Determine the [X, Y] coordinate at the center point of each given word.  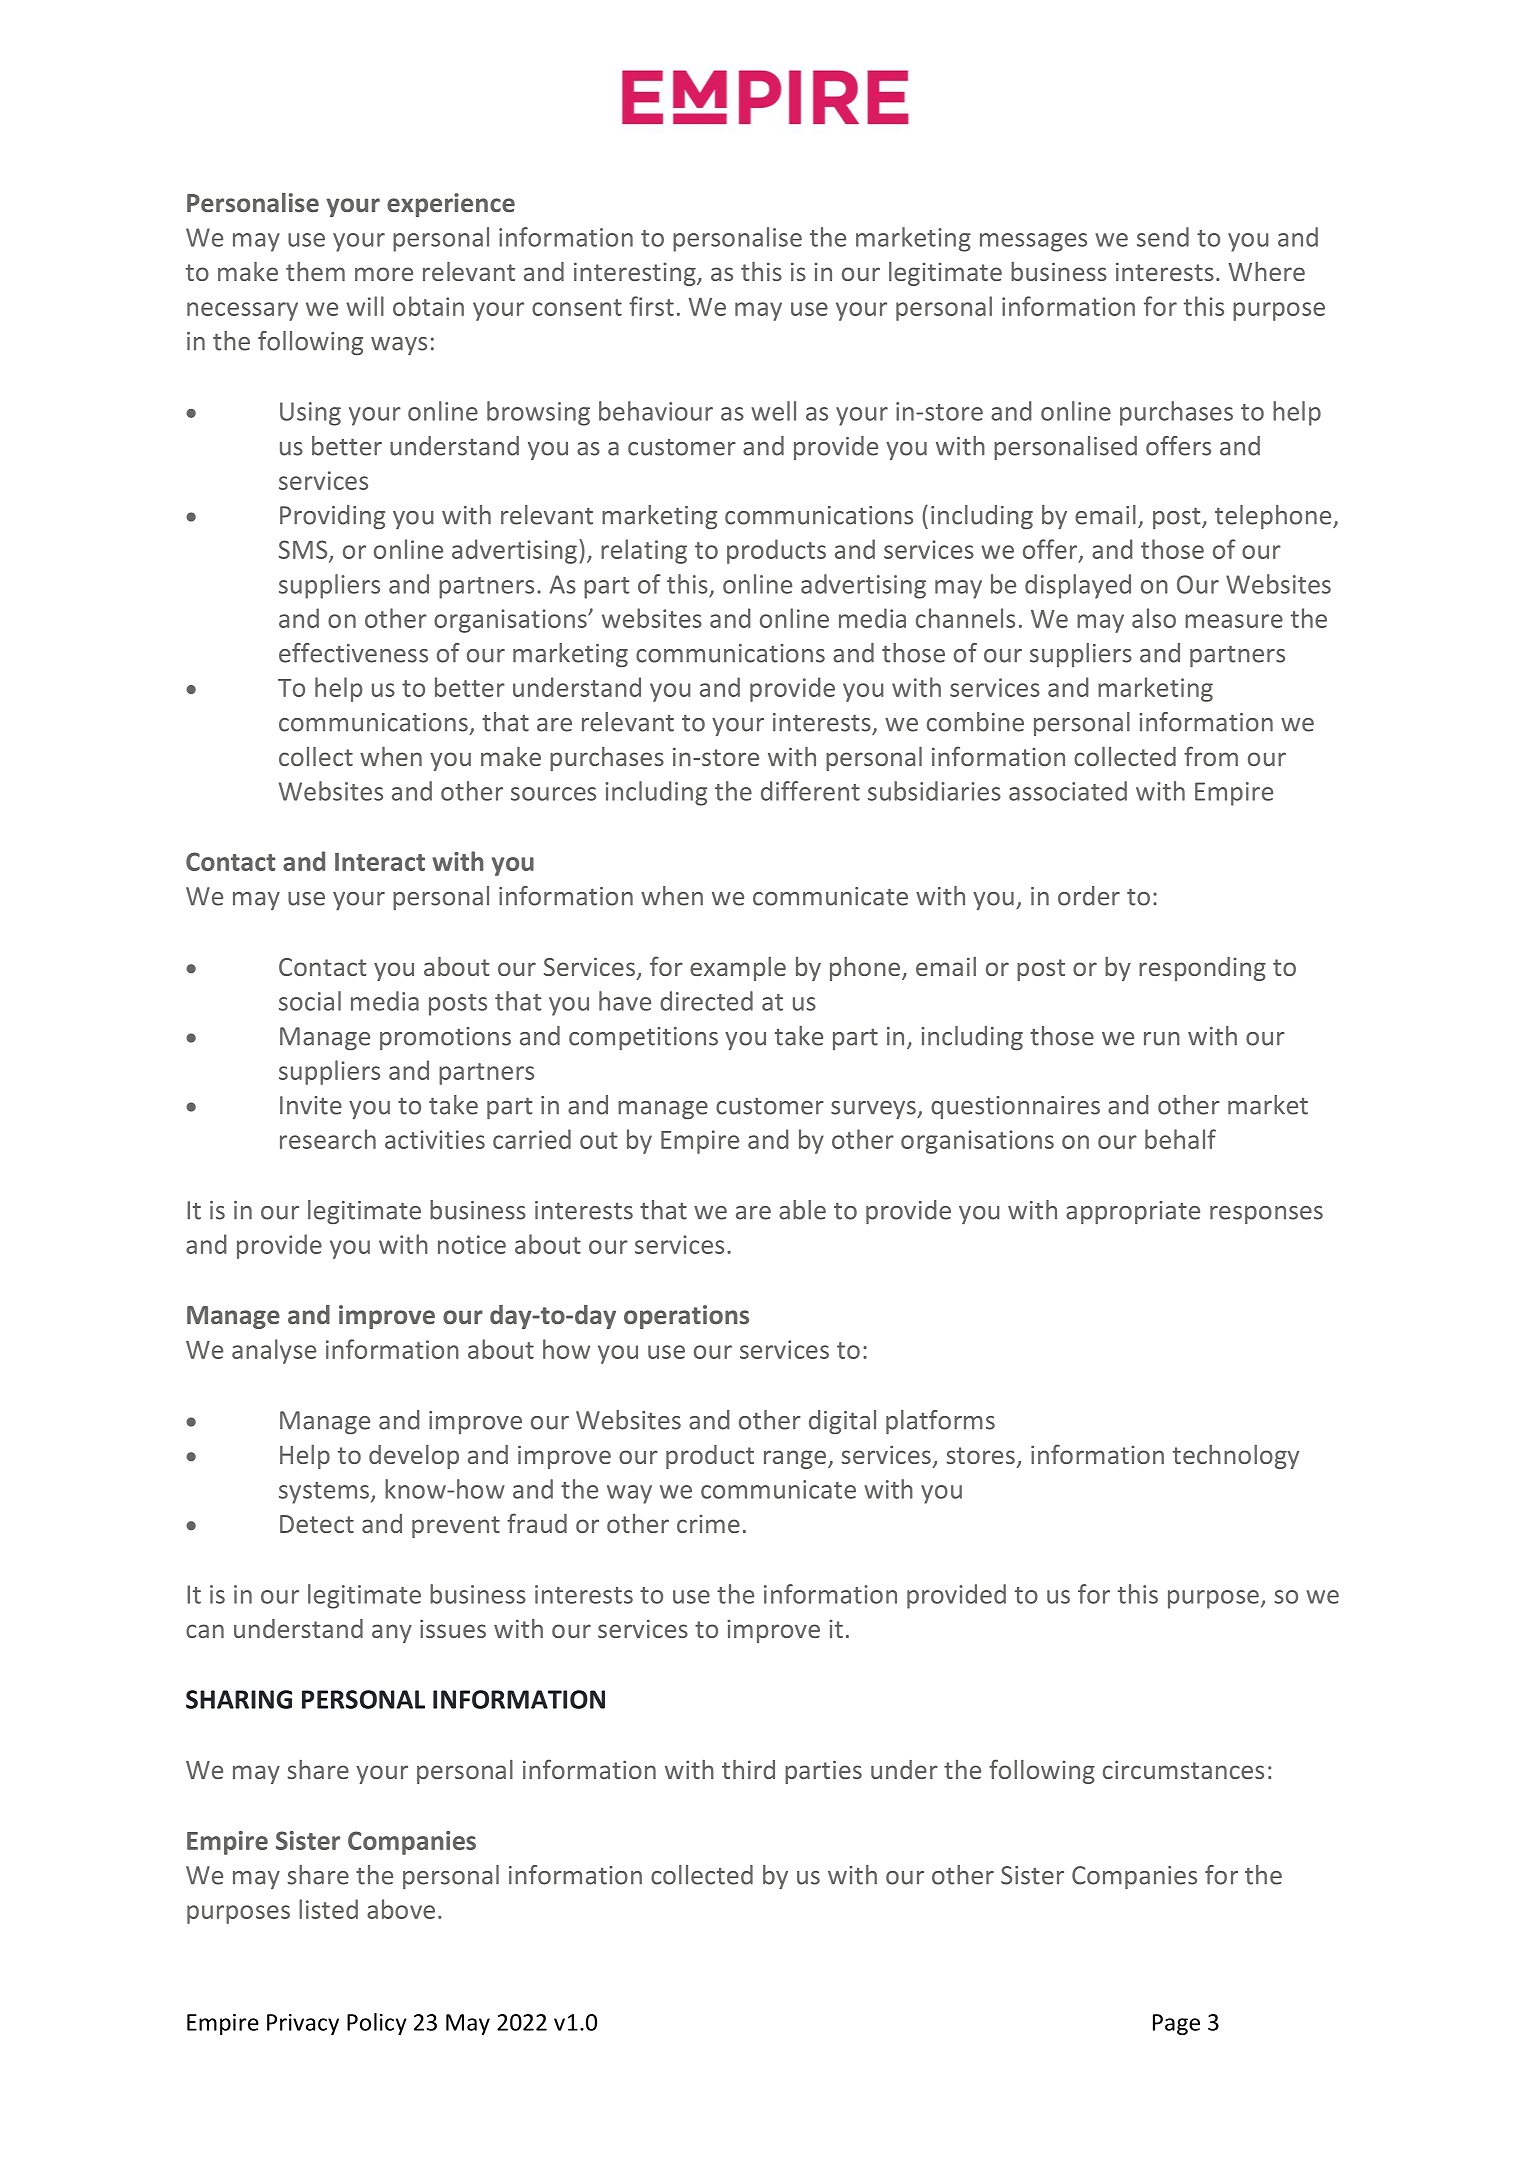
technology [1236, 1457]
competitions [643, 1038]
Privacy [303, 2024]
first [651, 306]
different [810, 791]
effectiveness [353, 653]
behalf [1180, 1139]
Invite [311, 1105]
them [315, 271]
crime [708, 1523]
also [1154, 618]
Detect [317, 1524]
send [1163, 237]
